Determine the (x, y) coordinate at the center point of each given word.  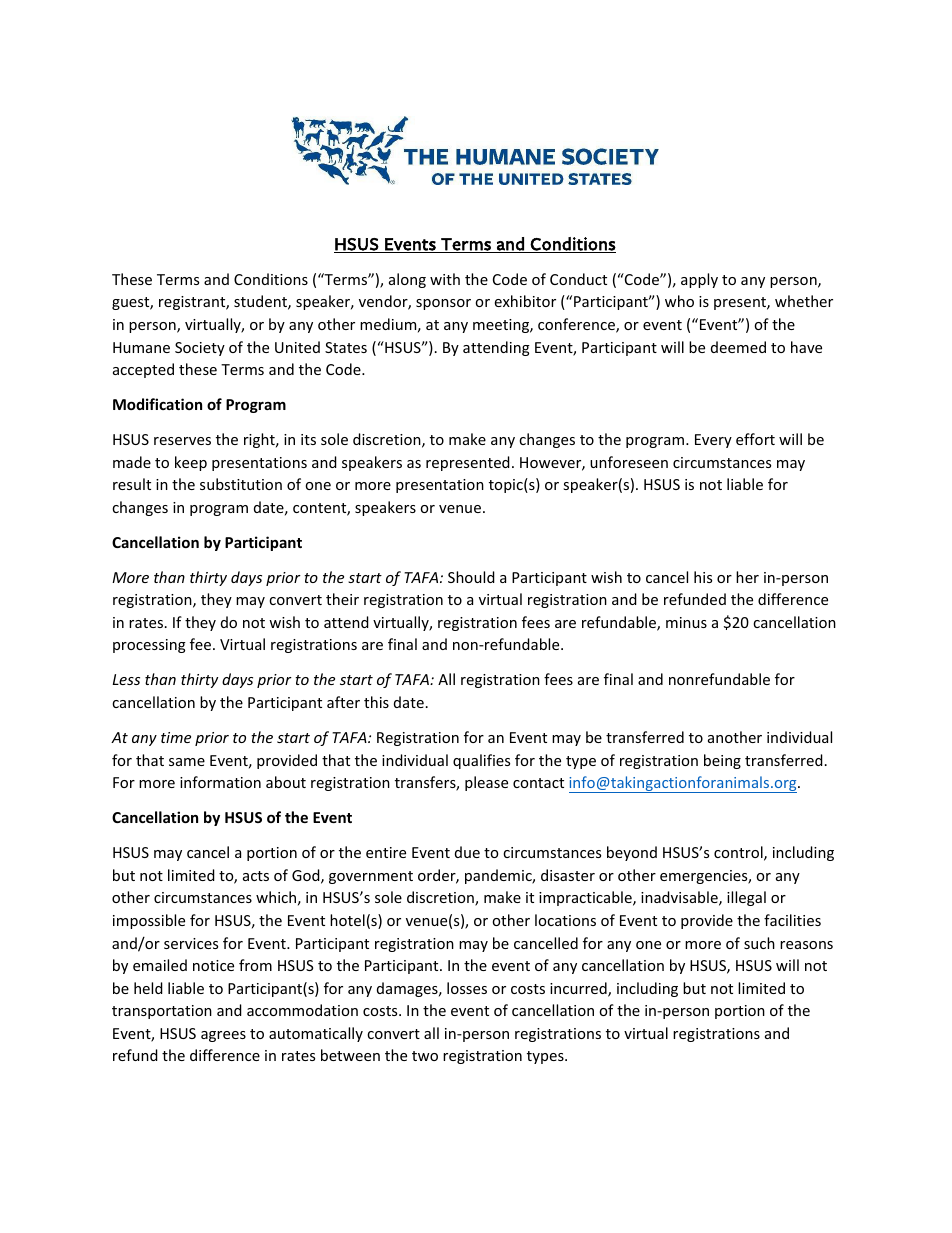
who (679, 301)
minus (686, 622)
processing (149, 646)
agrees (223, 1036)
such (759, 943)
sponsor (443, 304)
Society (200, 349)
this (376, 702)
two (425, 1056)
